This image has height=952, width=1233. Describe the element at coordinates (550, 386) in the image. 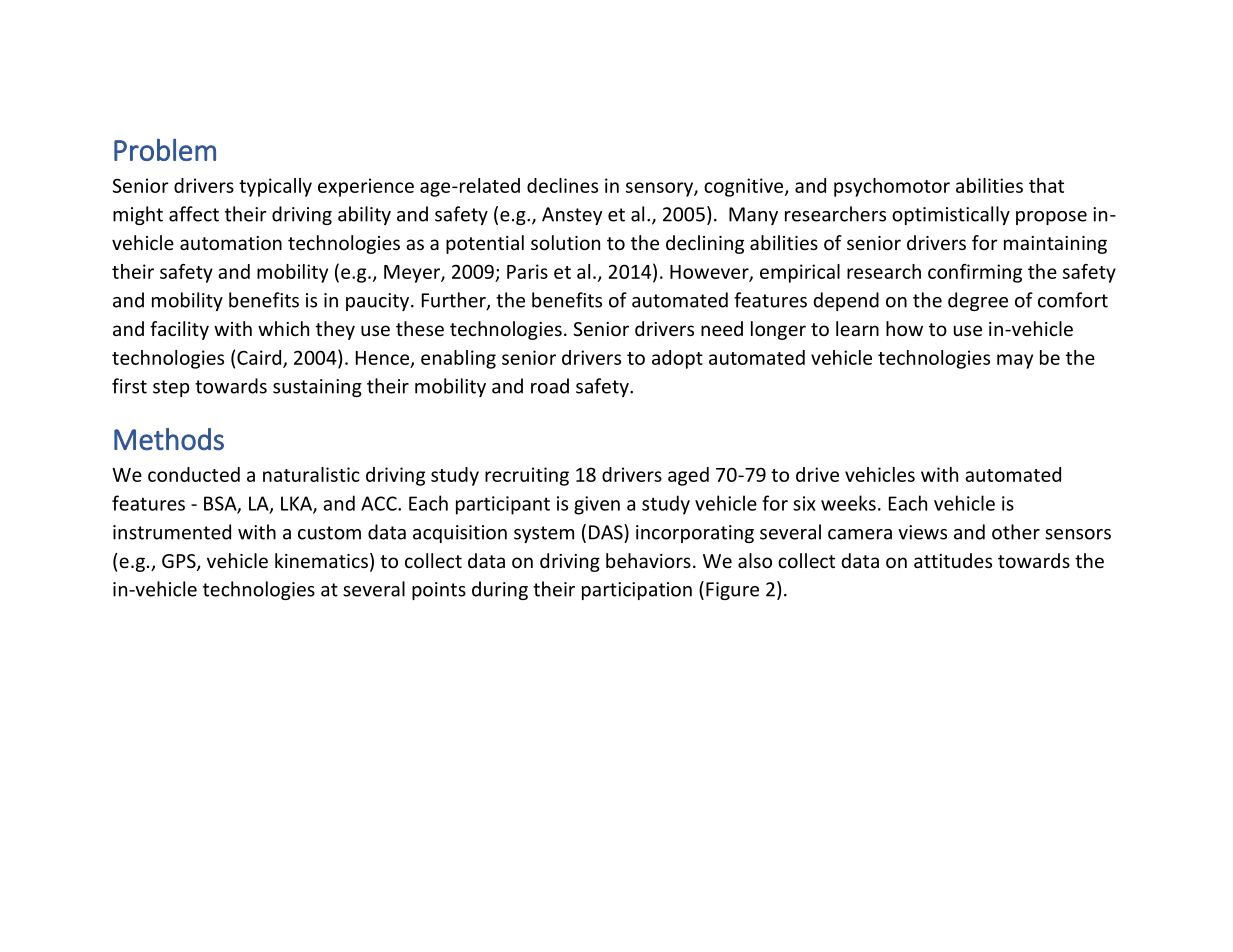

I see `road` at that location.
